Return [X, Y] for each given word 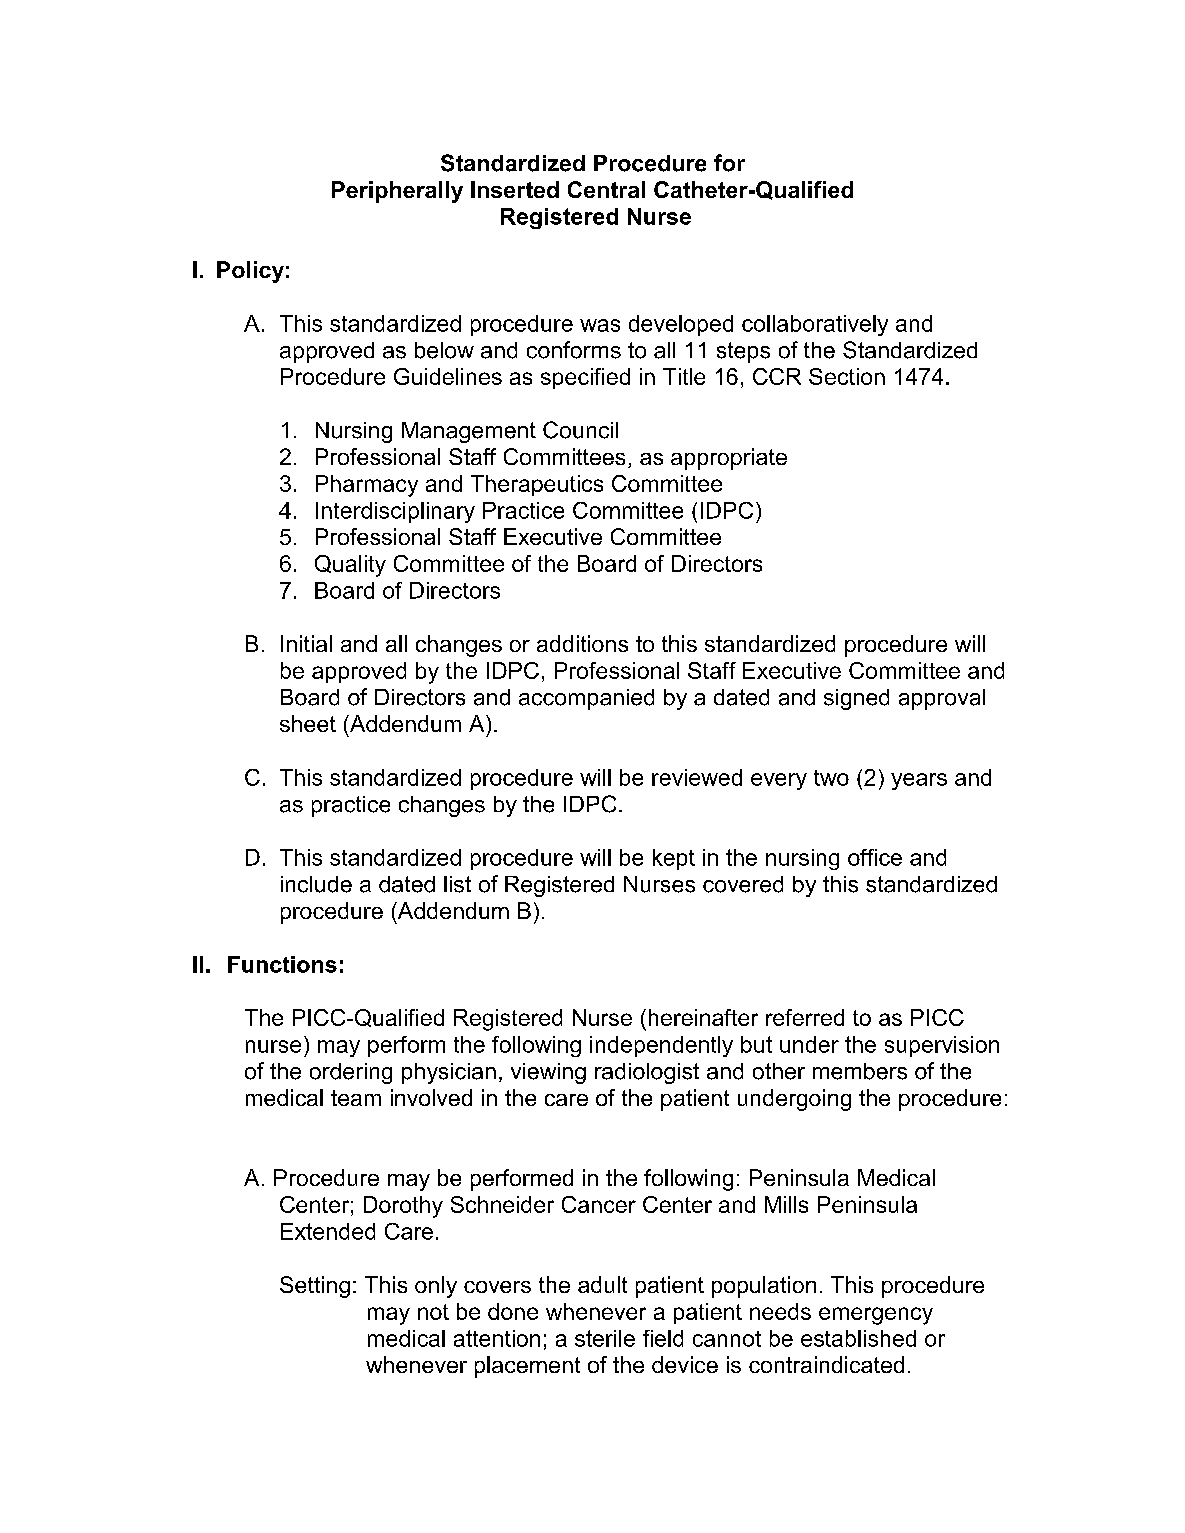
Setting [315, 1287]
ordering [351, 1073]
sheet [308, 723]
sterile [605, 1338]
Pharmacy [367, 486]
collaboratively [815, 325]
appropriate [729, 459]
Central [606, 189]
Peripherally [397, 192]
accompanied [586, 699]
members [860, 1071]
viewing [548, 1073]
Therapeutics [537, 485]
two [831, 778]
